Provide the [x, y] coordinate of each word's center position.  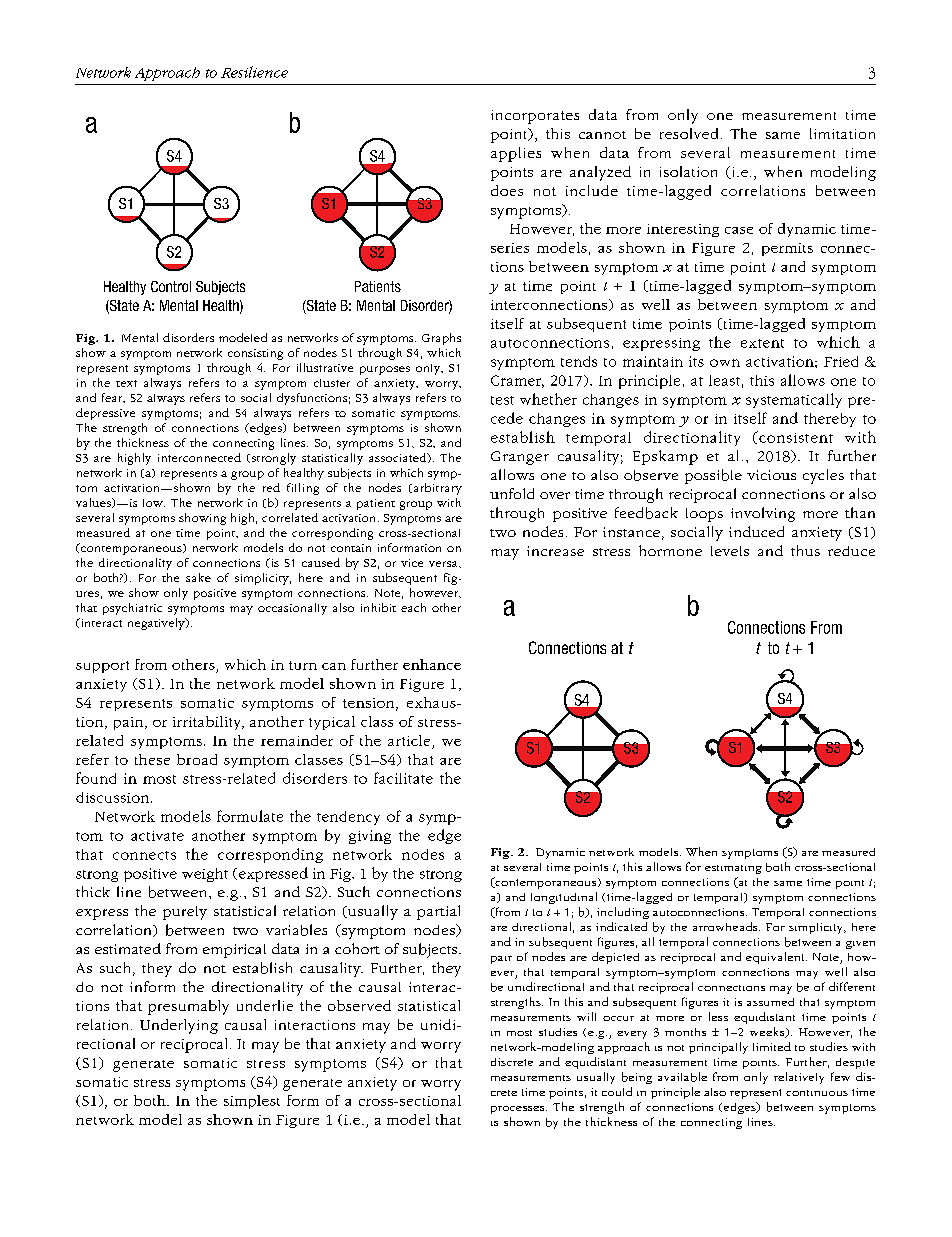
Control [171, 286]
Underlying [179, 1026]
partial [438, 912]
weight [205, 875]
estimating [733, 869]
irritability [208, 723]
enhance [432, 664]
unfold [512, 493]
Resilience [254, 72]
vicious [771, 475]
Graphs [441, 339]
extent [762, 343]
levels [730, 551]
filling [303, 489]
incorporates [535, 117]
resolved [689, 133]
